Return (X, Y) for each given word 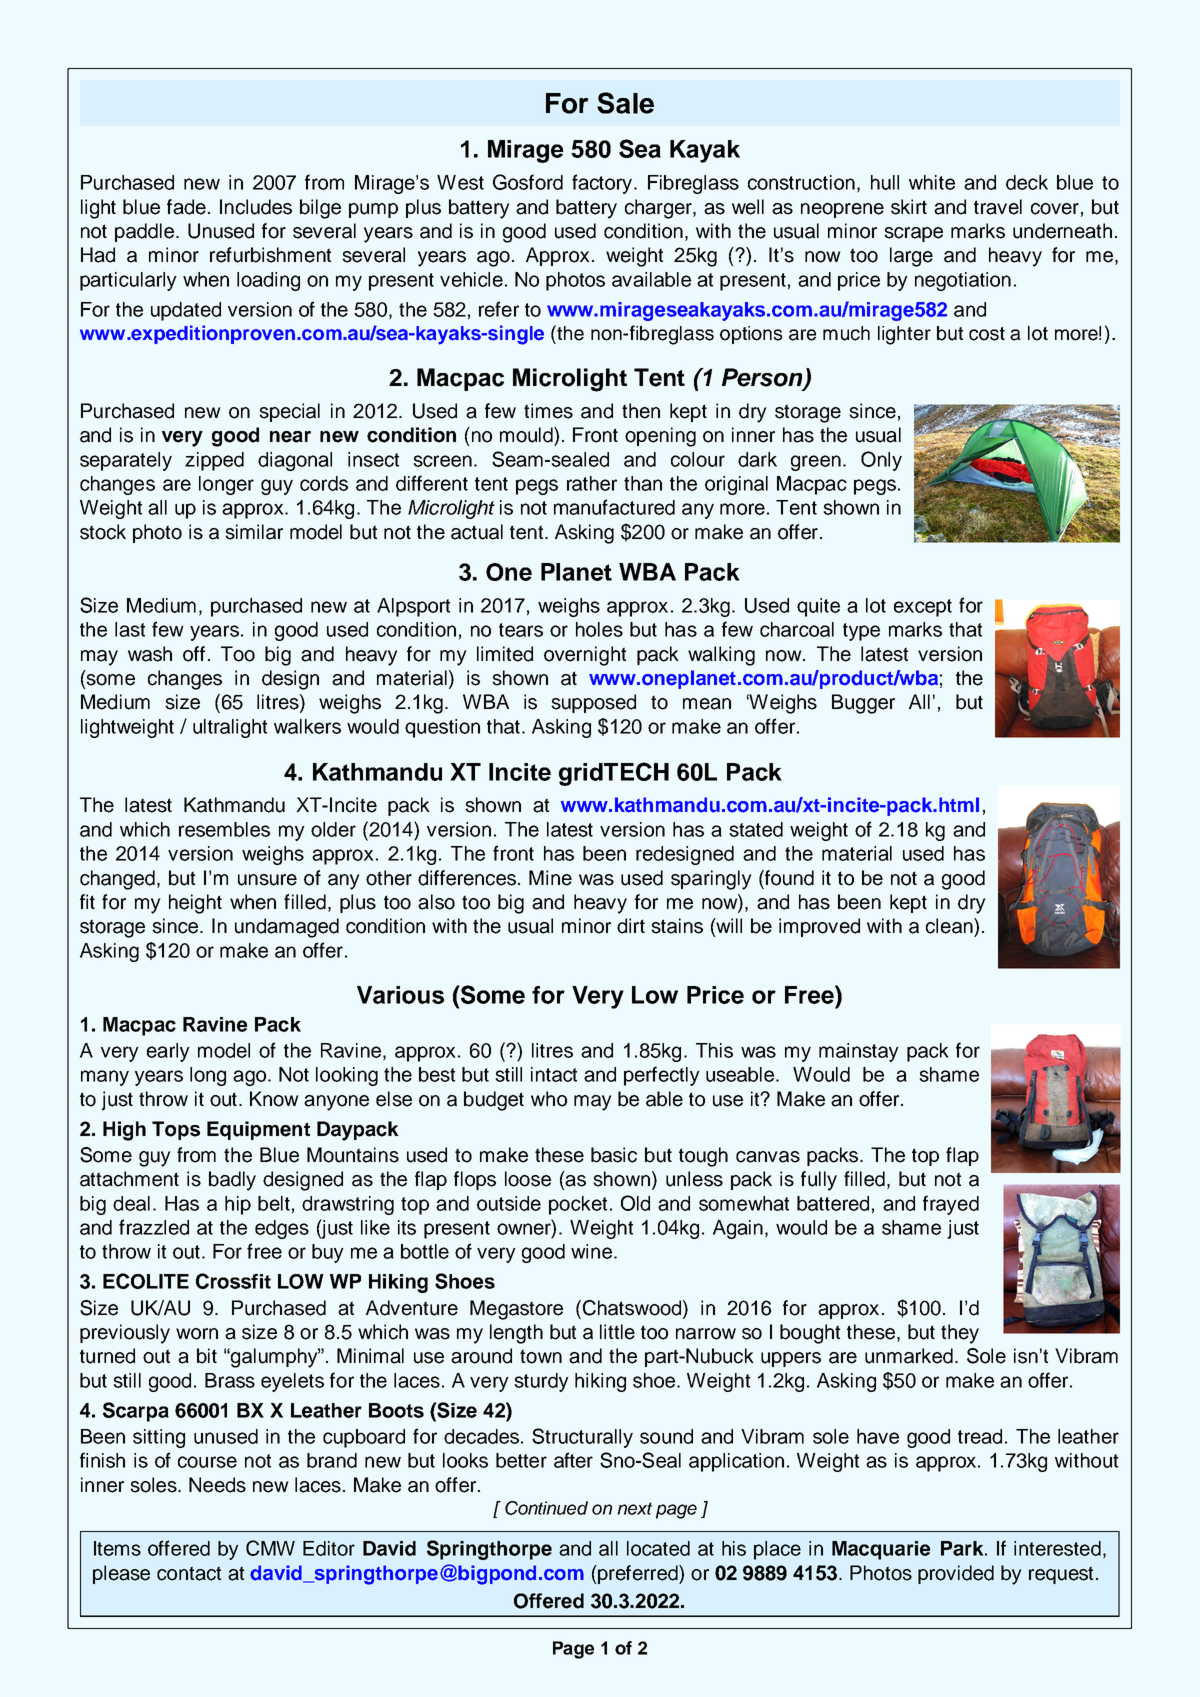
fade (186, 207)
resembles (224, 829)
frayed (951, 1205)
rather (592, 483)
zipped (214, 461)
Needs (217, 1485)
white (932, 182)
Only (881, 461)
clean (950, 926)
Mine (550, 878)
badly (232, 1181)
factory (603, 184)
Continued (546, 1508)
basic (614, 1155)
